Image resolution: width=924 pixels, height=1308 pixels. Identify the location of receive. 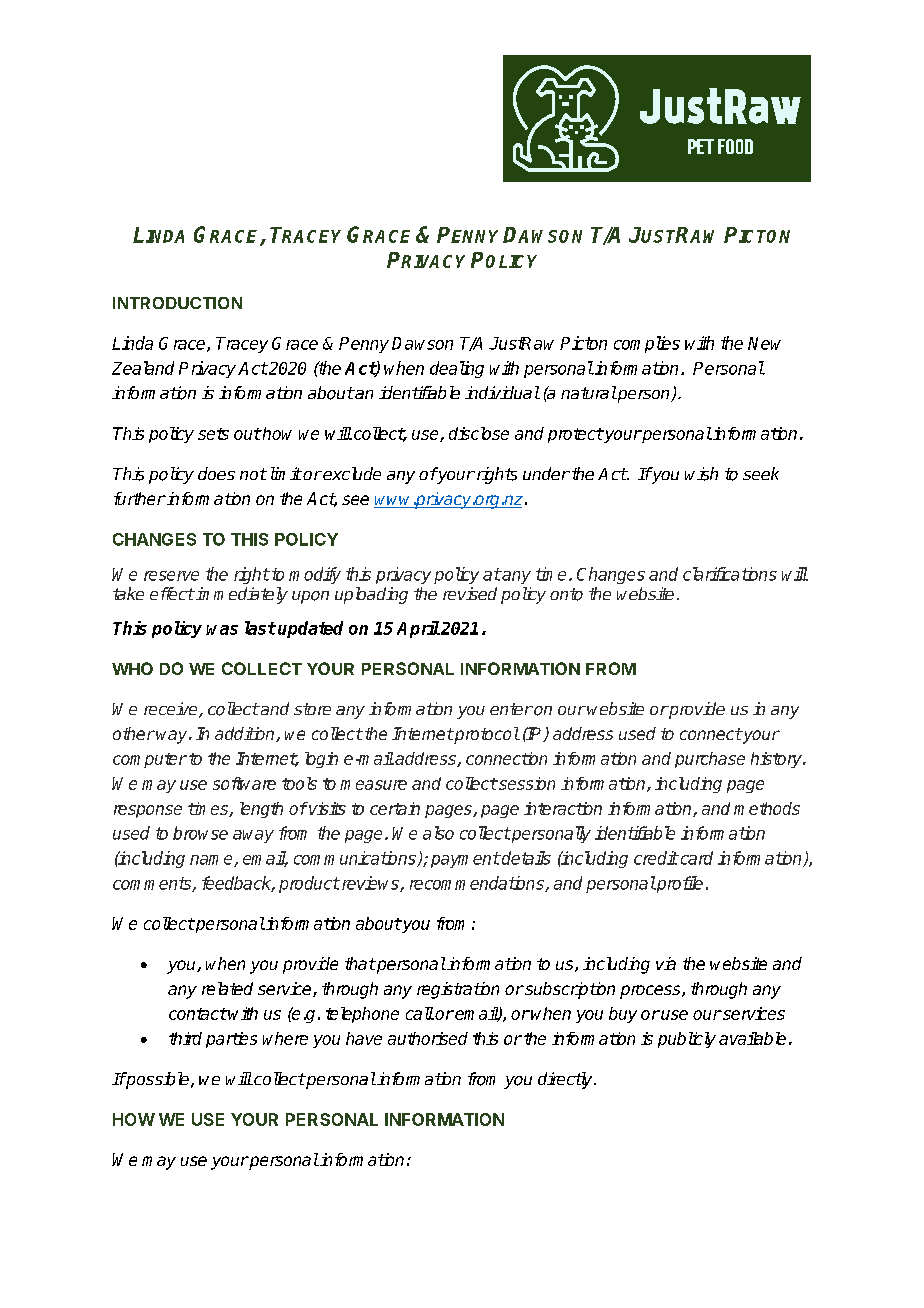
(172, 710).
